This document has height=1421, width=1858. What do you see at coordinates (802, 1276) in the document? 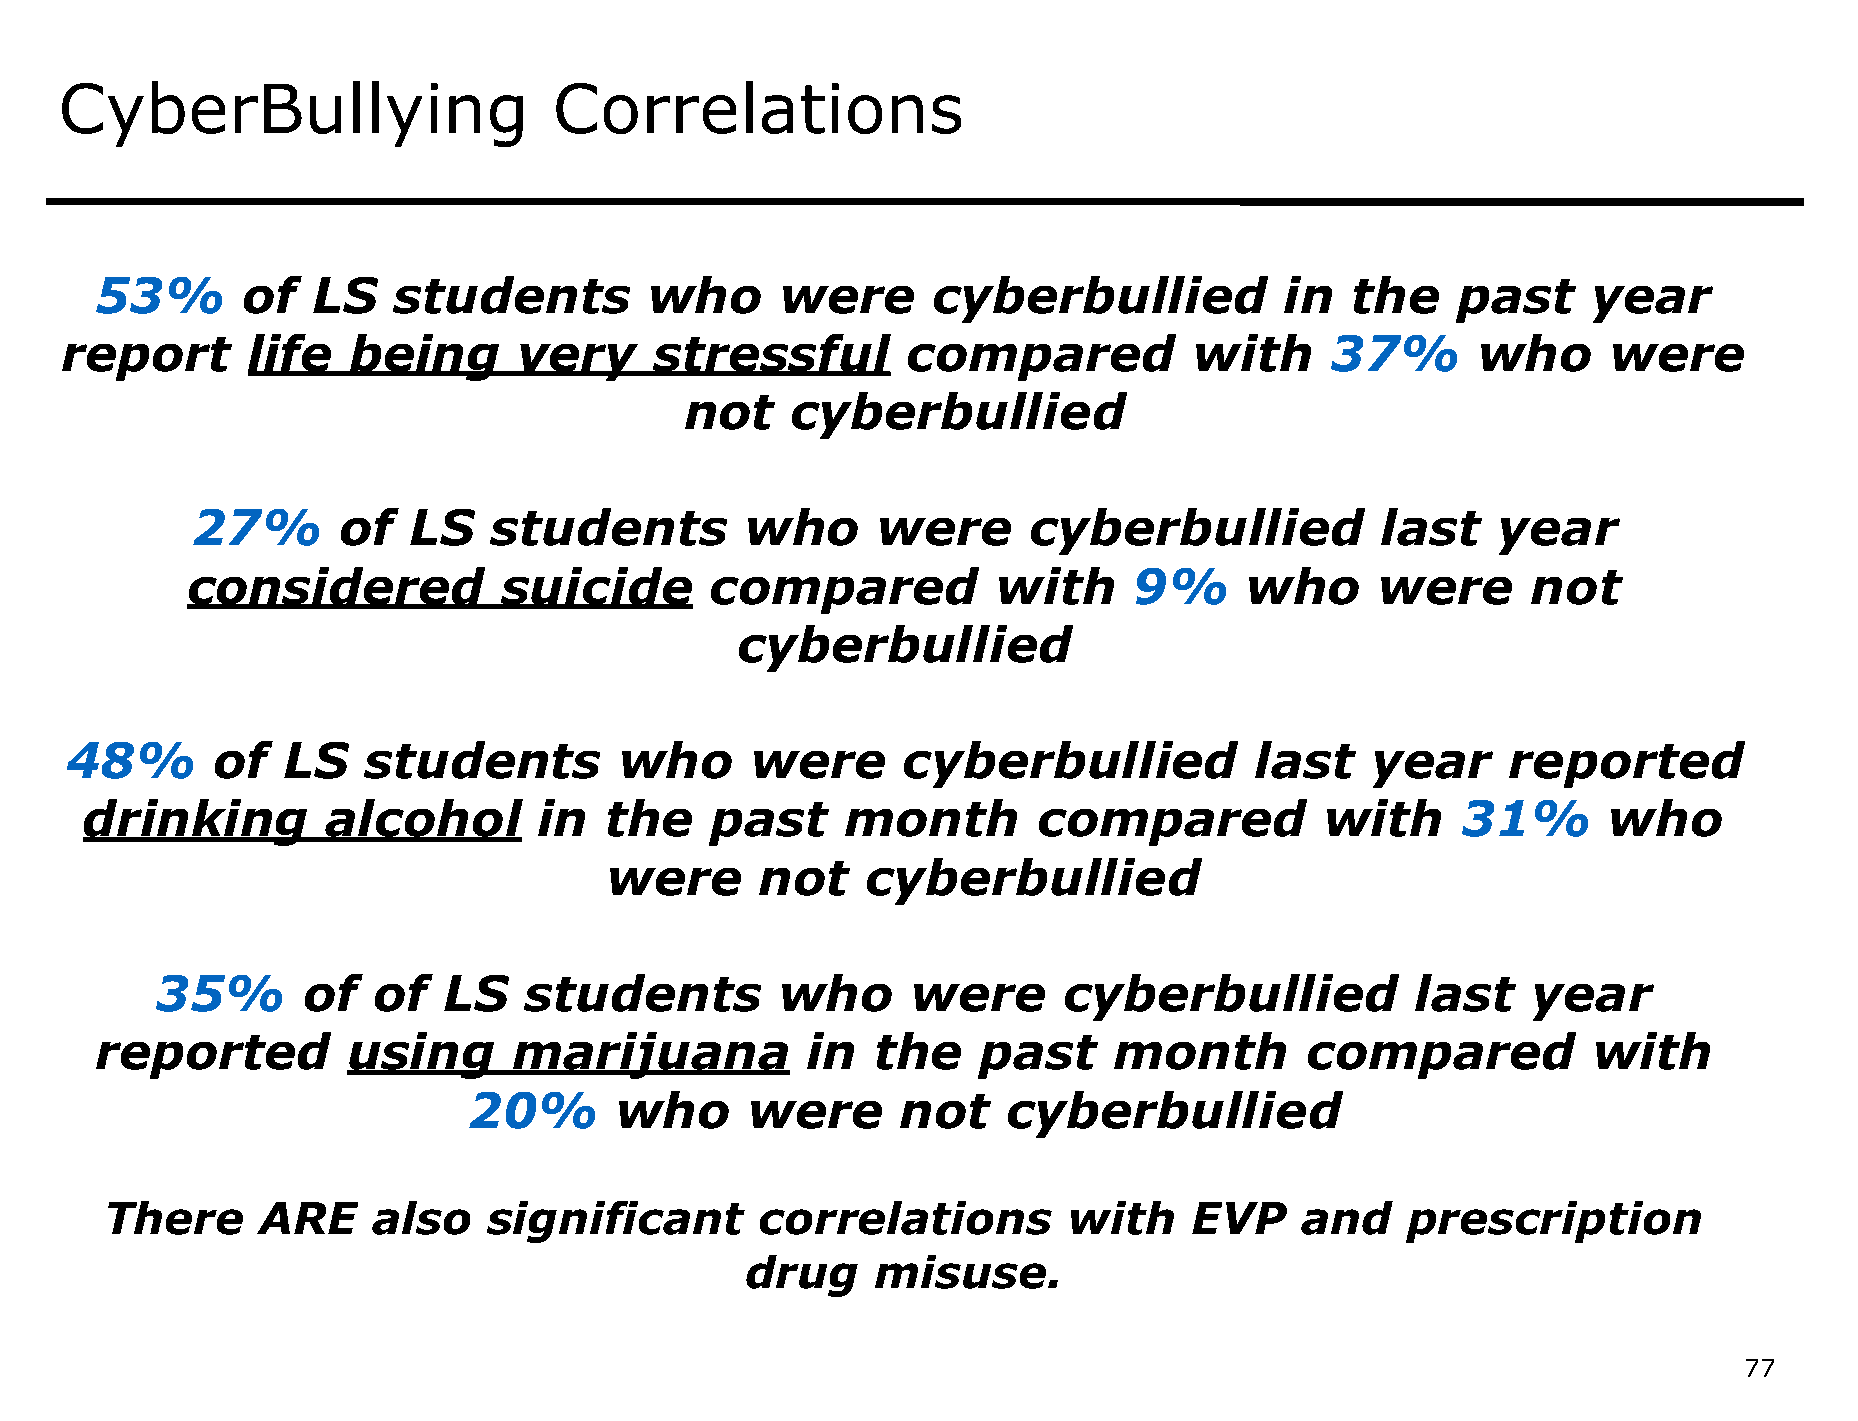
I see `drug` at bounding box center [802, 1276].
